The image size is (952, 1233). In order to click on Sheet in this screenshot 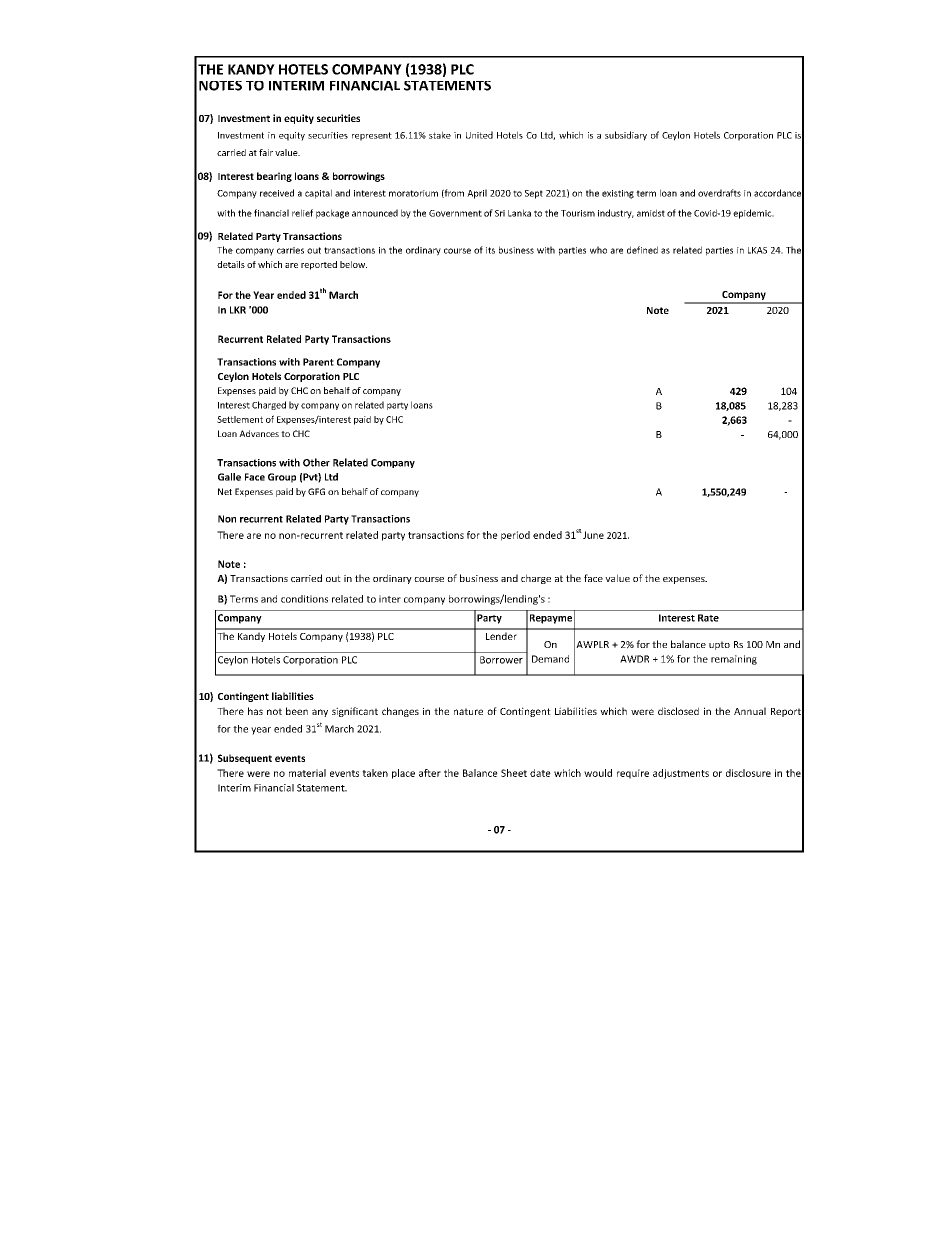, I will do `click(514, 773)`.
